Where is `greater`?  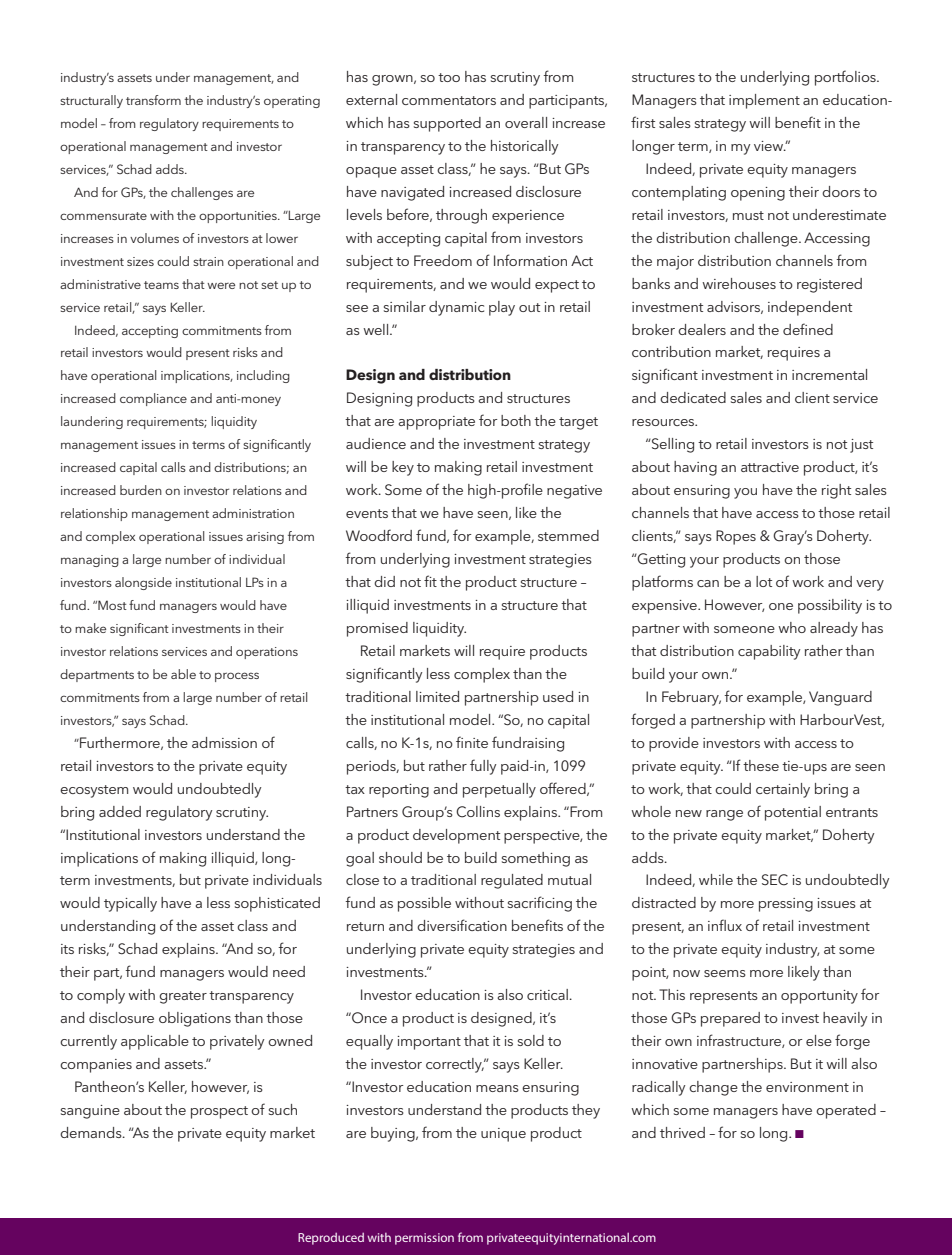 greater is located at coordinates (183, 997).
